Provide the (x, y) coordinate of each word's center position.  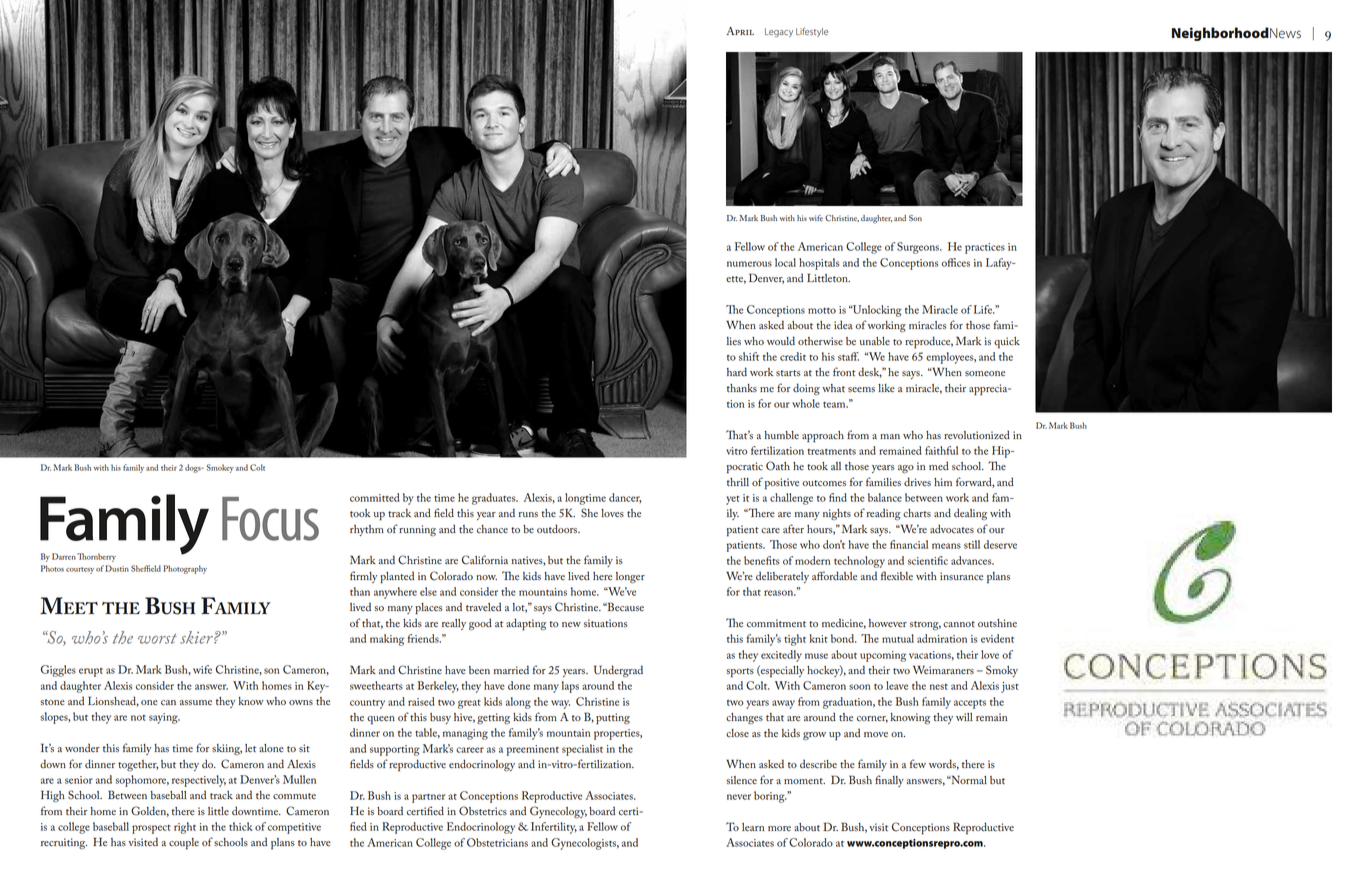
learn (753, 827)
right (185, 828)
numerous (749, 264)
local (785, 262)
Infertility (554, 828)
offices (956, 262)
